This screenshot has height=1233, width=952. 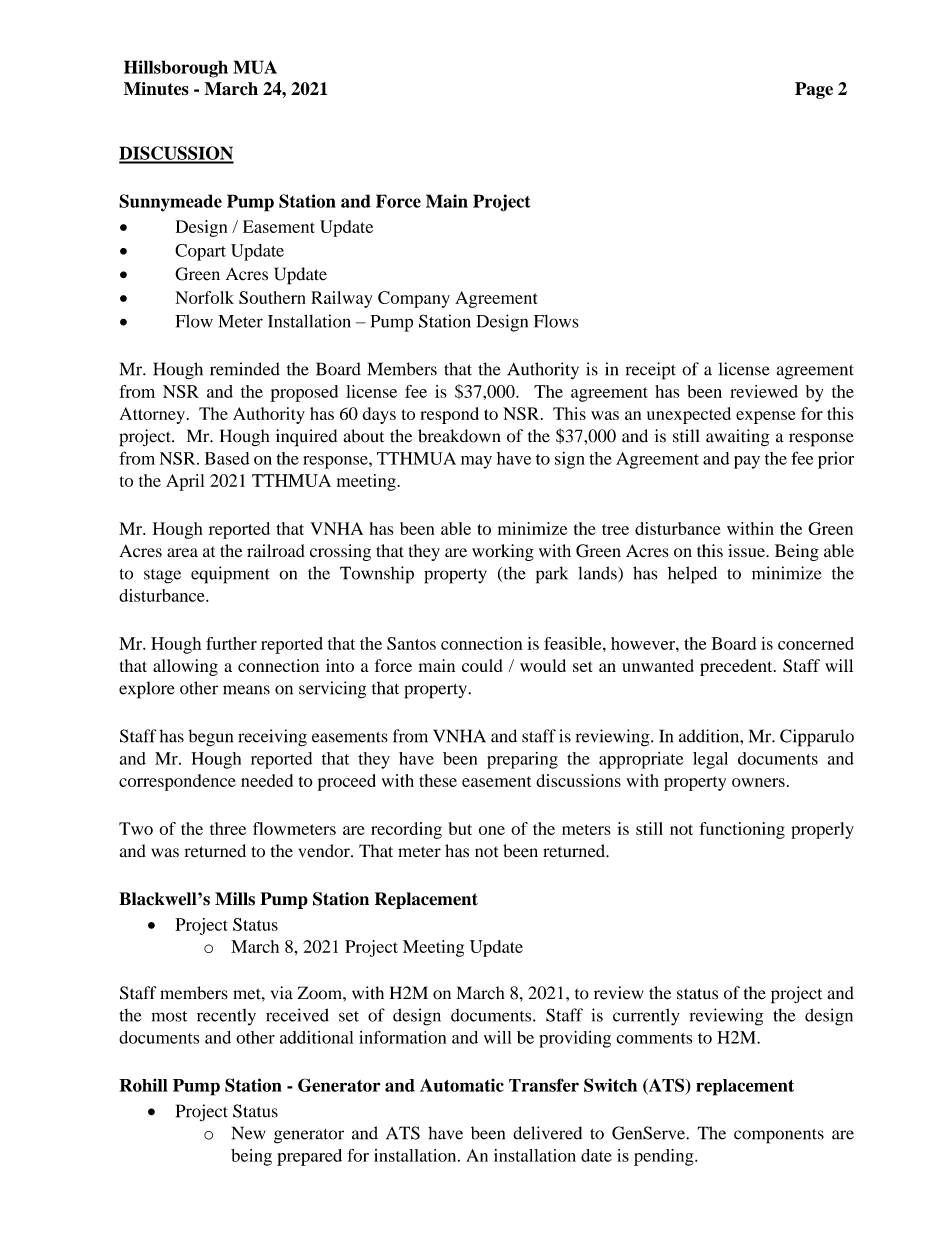 What do you see at coordinates (176, 69) in the screenshot?
I see `Hillsborough` at bounding box center [176, 69].
